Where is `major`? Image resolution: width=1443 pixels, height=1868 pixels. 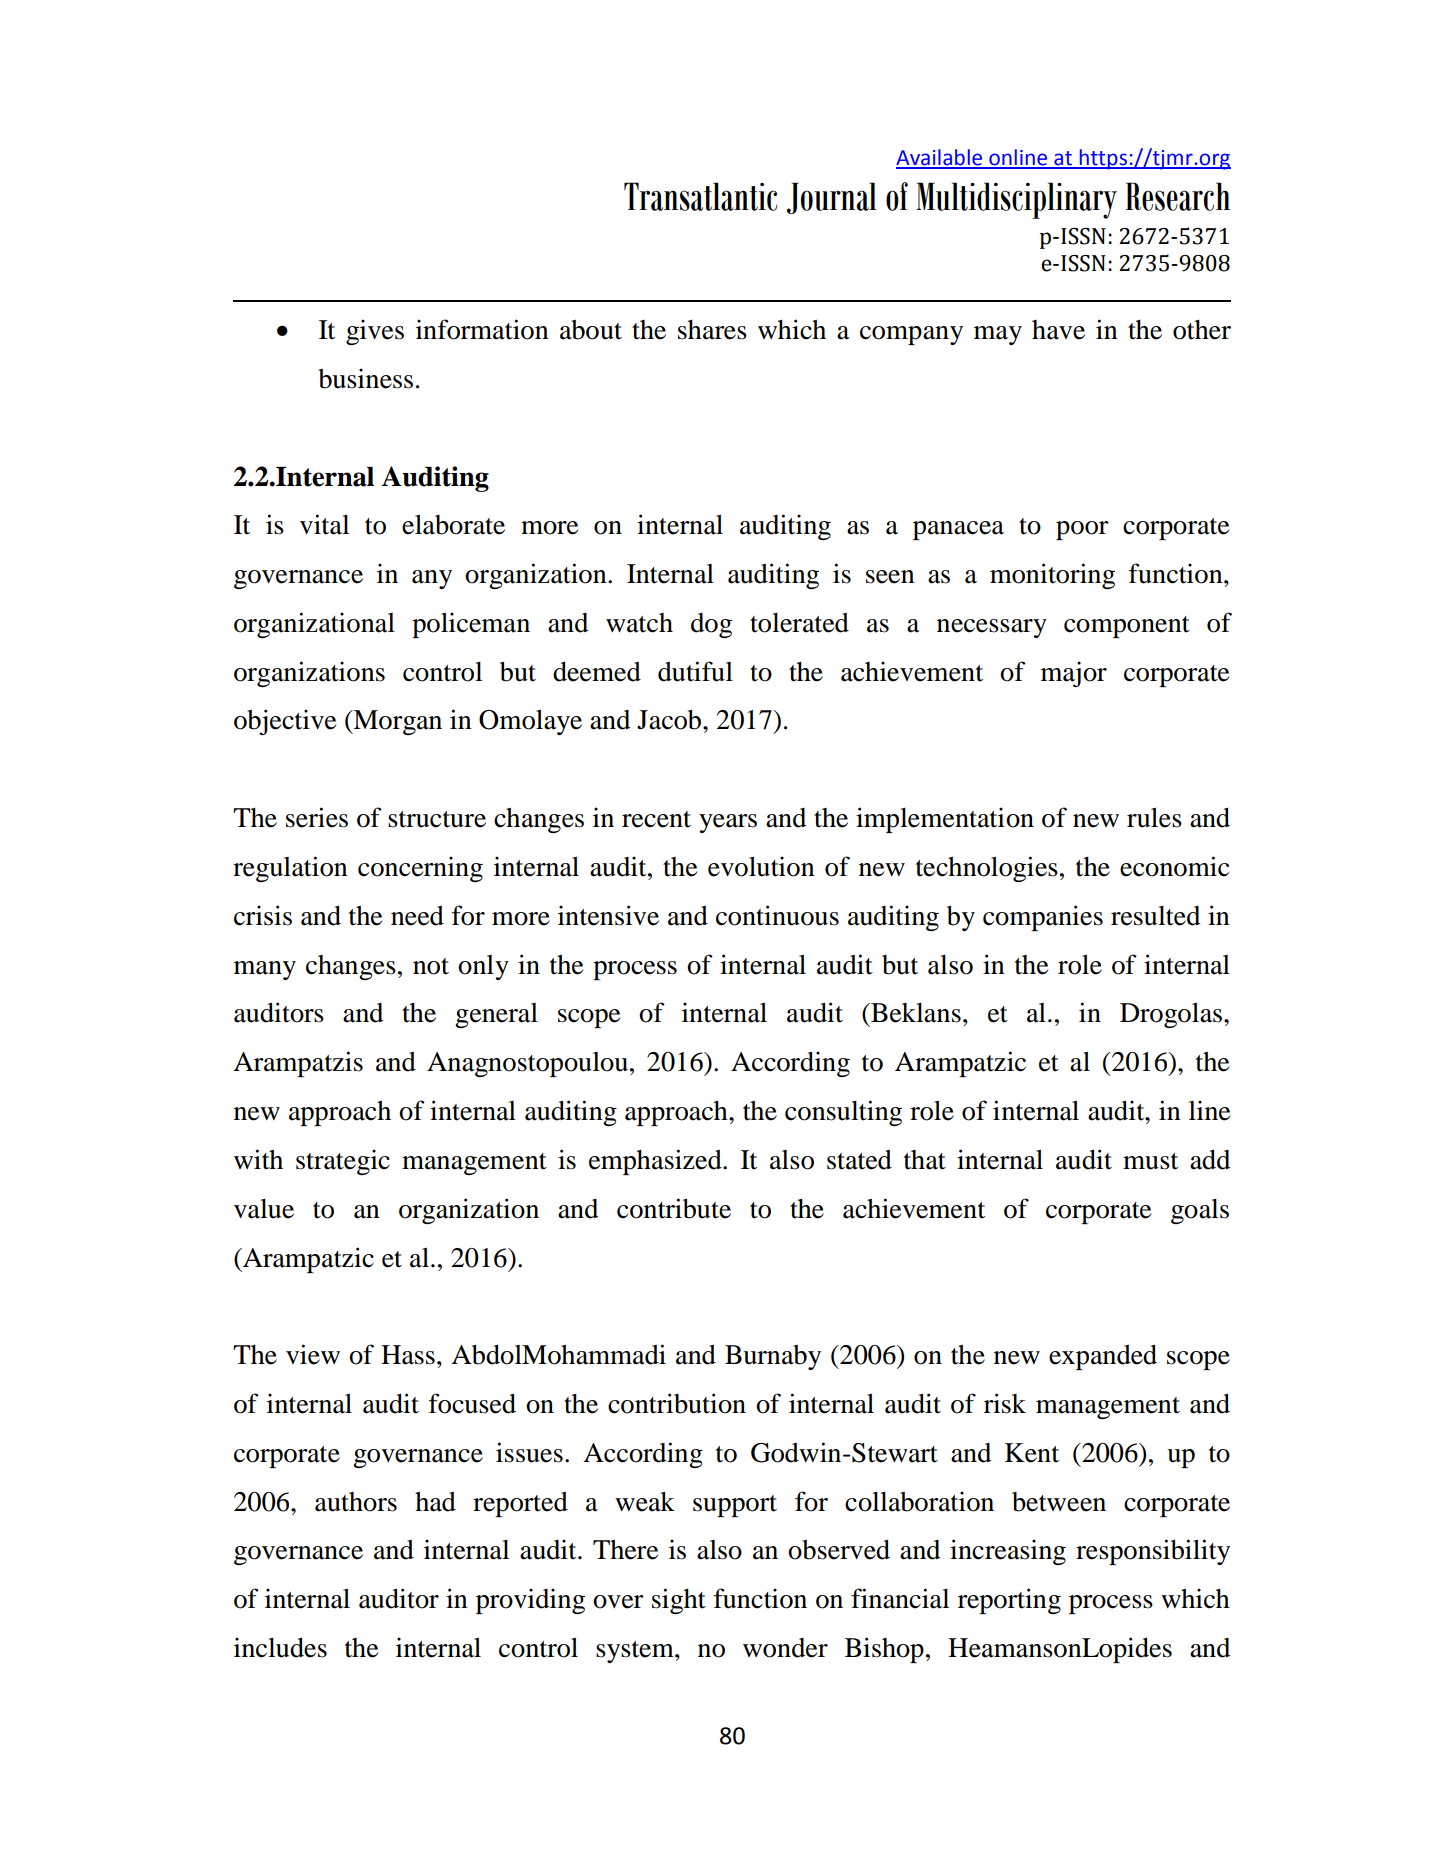
major is located at coordinates (1074, 674).
